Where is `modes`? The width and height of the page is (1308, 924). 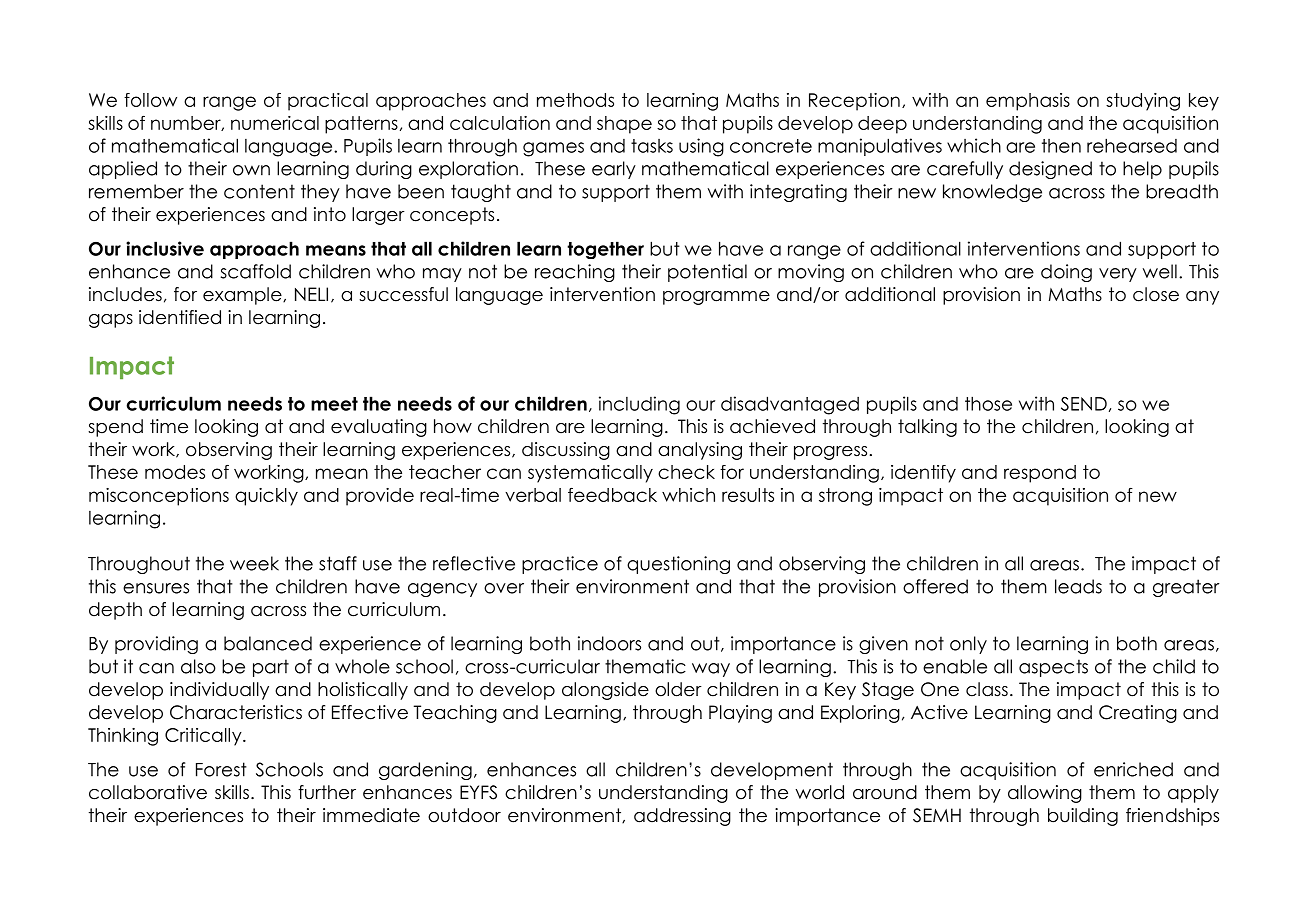 modes is located at coordinates (175, 472).
